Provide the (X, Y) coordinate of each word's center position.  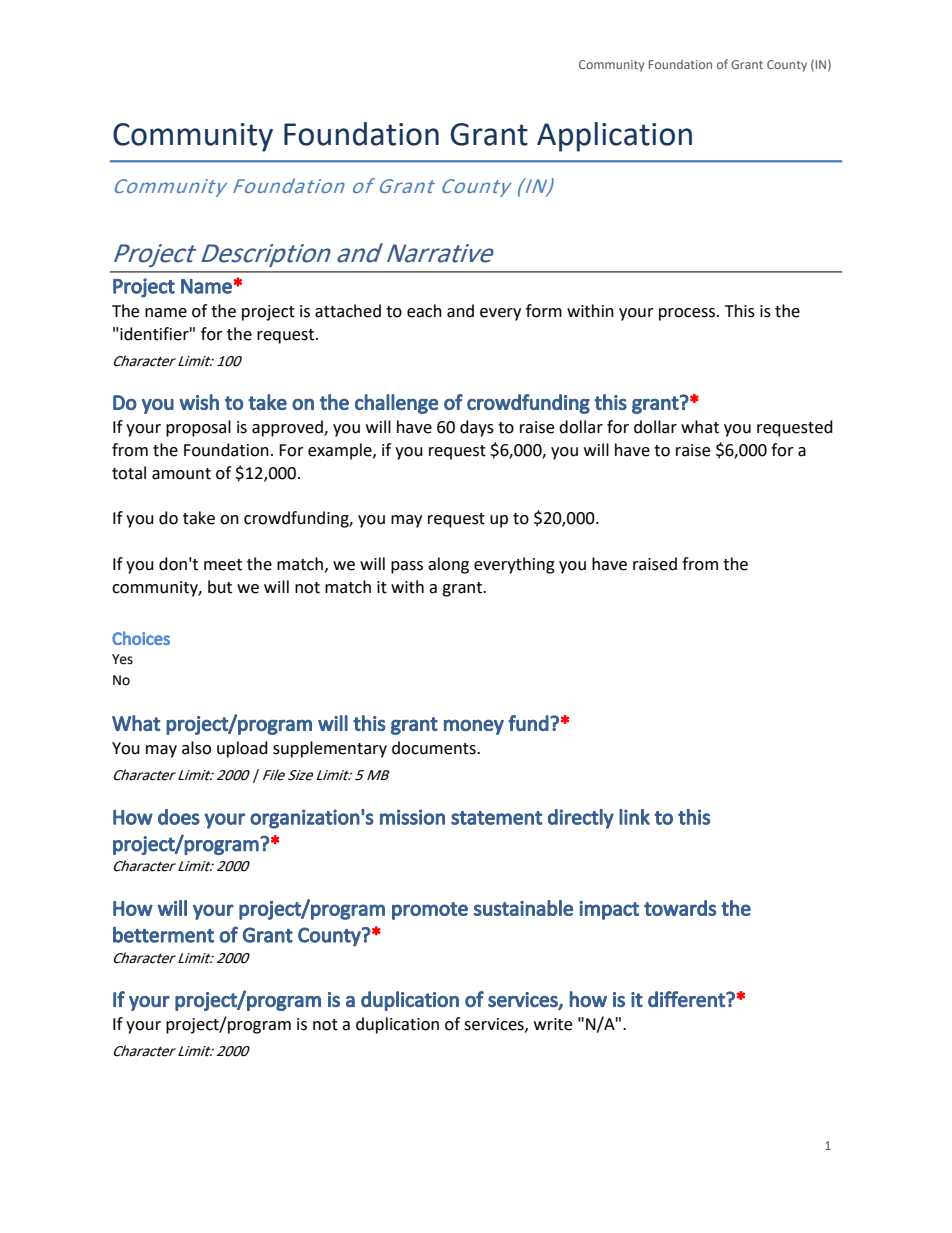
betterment (163, 934)
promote (430, 911)
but (220, 587)
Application (614, 137)
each (424, 311)
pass (407, 567)
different (687, 999)
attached (348, 311)
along (448, 565)
